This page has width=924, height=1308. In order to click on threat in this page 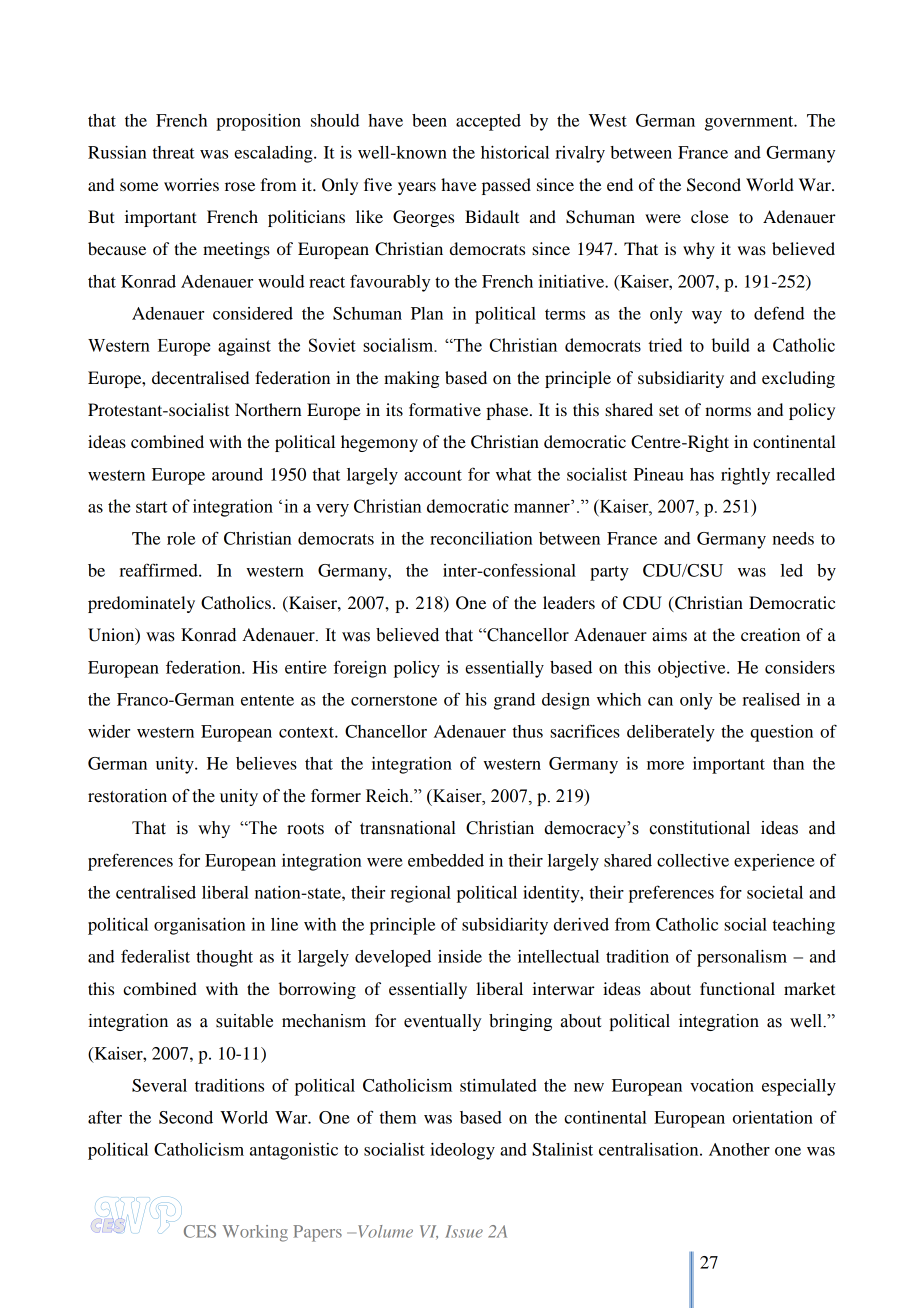, I will do `click(174, 152)`.
